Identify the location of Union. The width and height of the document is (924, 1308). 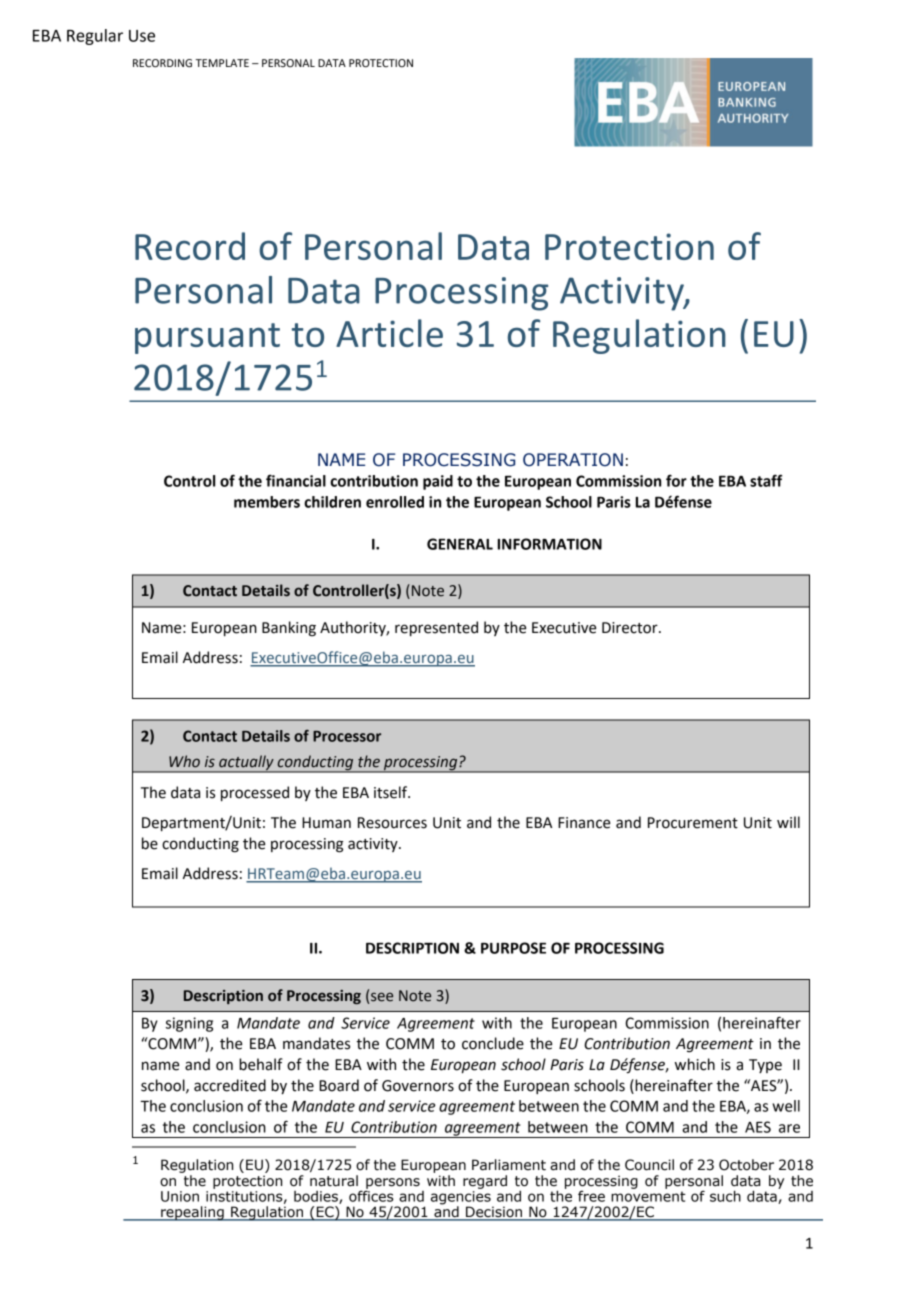
(180, 1196).
